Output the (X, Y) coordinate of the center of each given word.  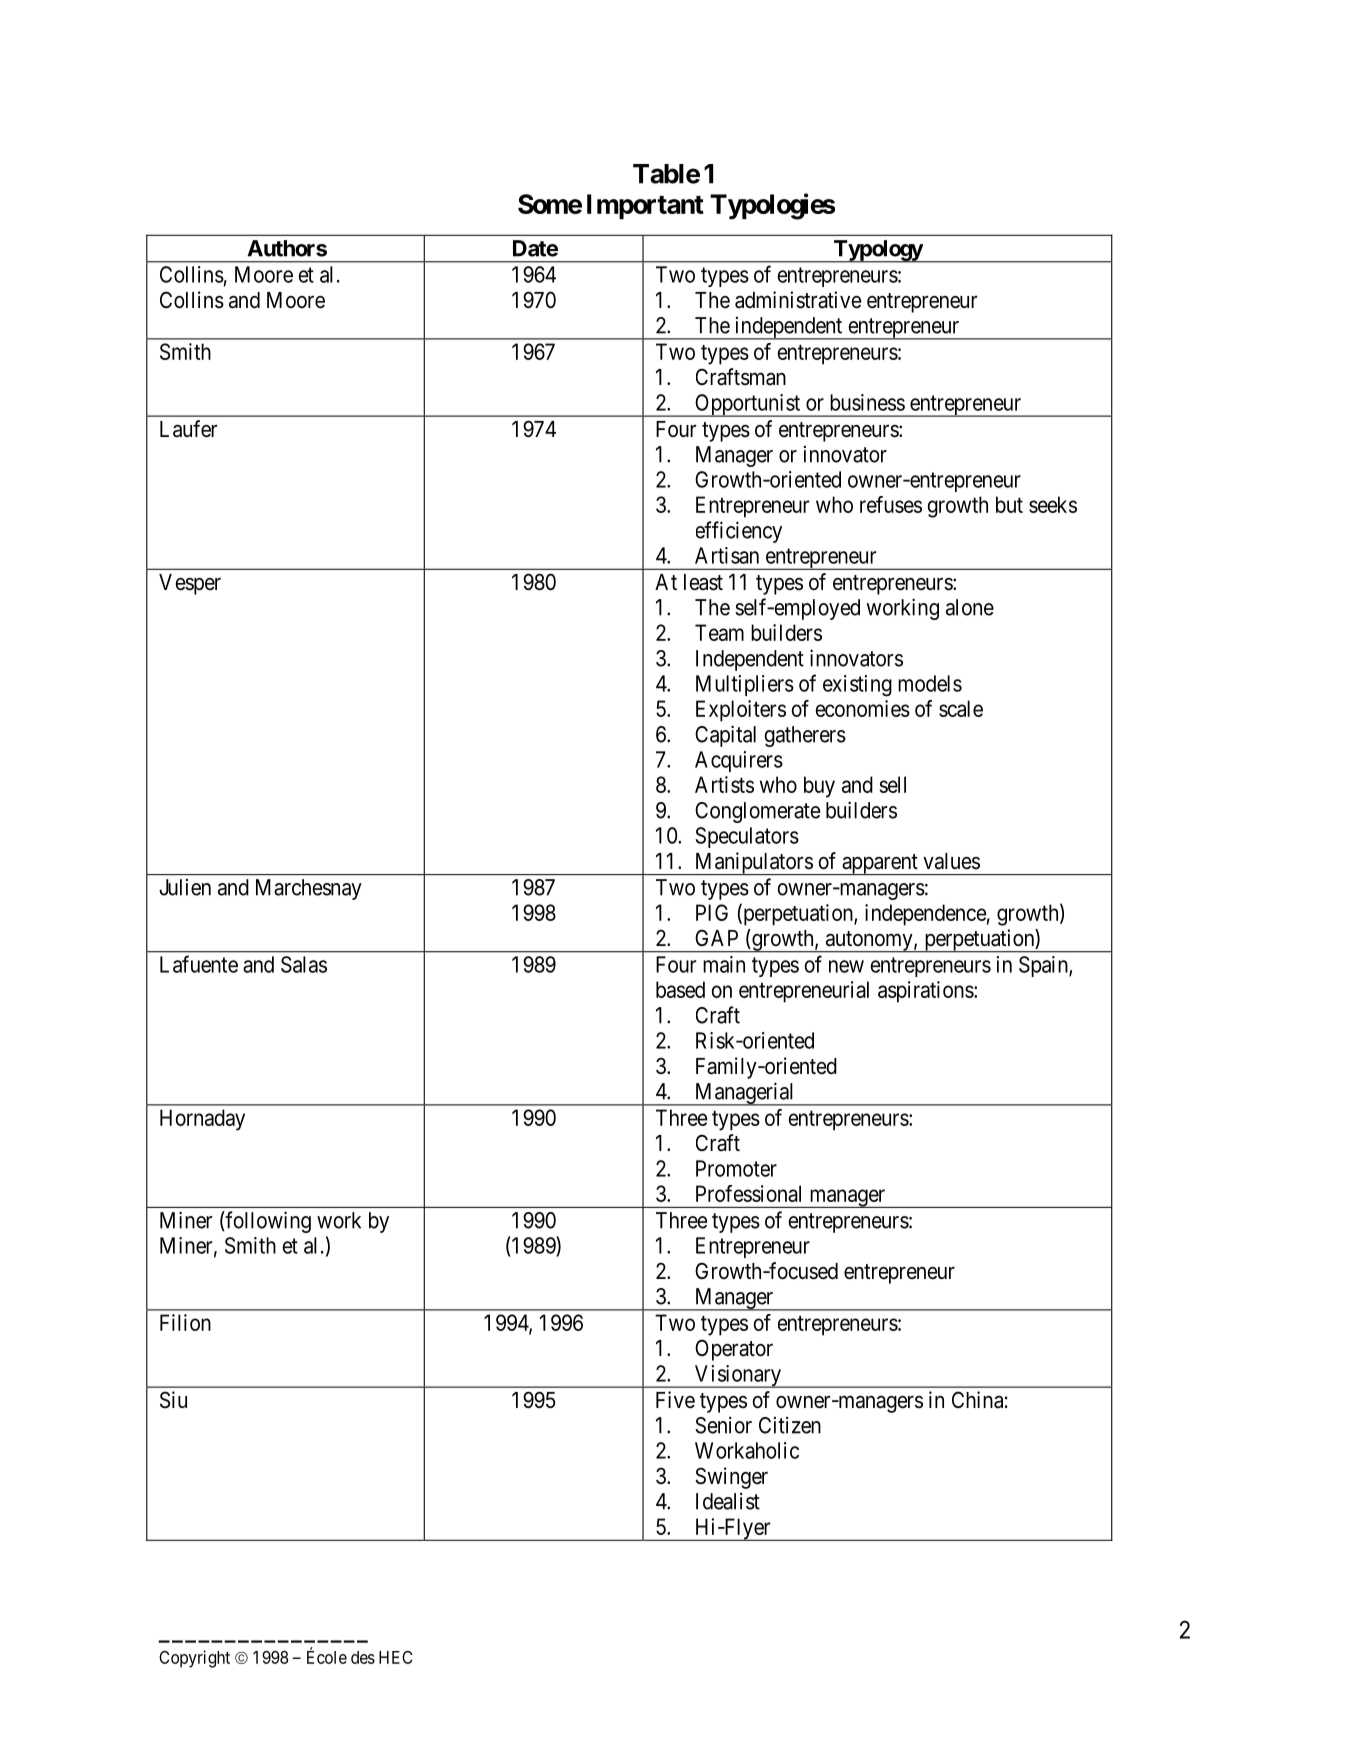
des (363, 1657)
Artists (724, 784)
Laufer (188, 429)
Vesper (190, 584)
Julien (185, 887)
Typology (877, 251)
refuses (891, 504)
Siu (173, 1400)
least (703, 582)
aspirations (926, 992)
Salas (304, 964)
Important (645, 206)
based (680, 989)
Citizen (790, 1425)
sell (892, 784)
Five (675, 1400)
